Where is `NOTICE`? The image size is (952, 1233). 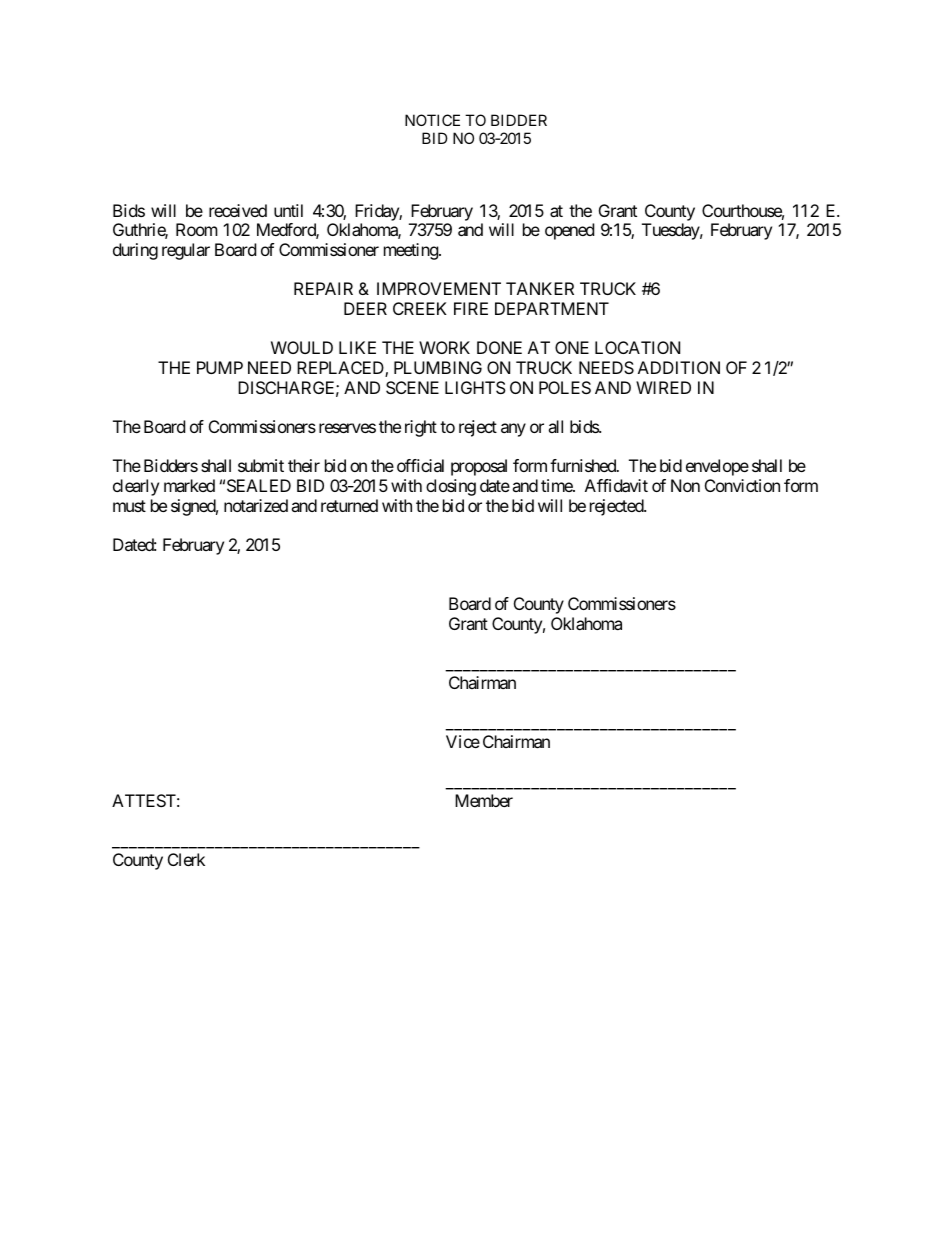
NOTICE is located at coordinates (432, 120).
